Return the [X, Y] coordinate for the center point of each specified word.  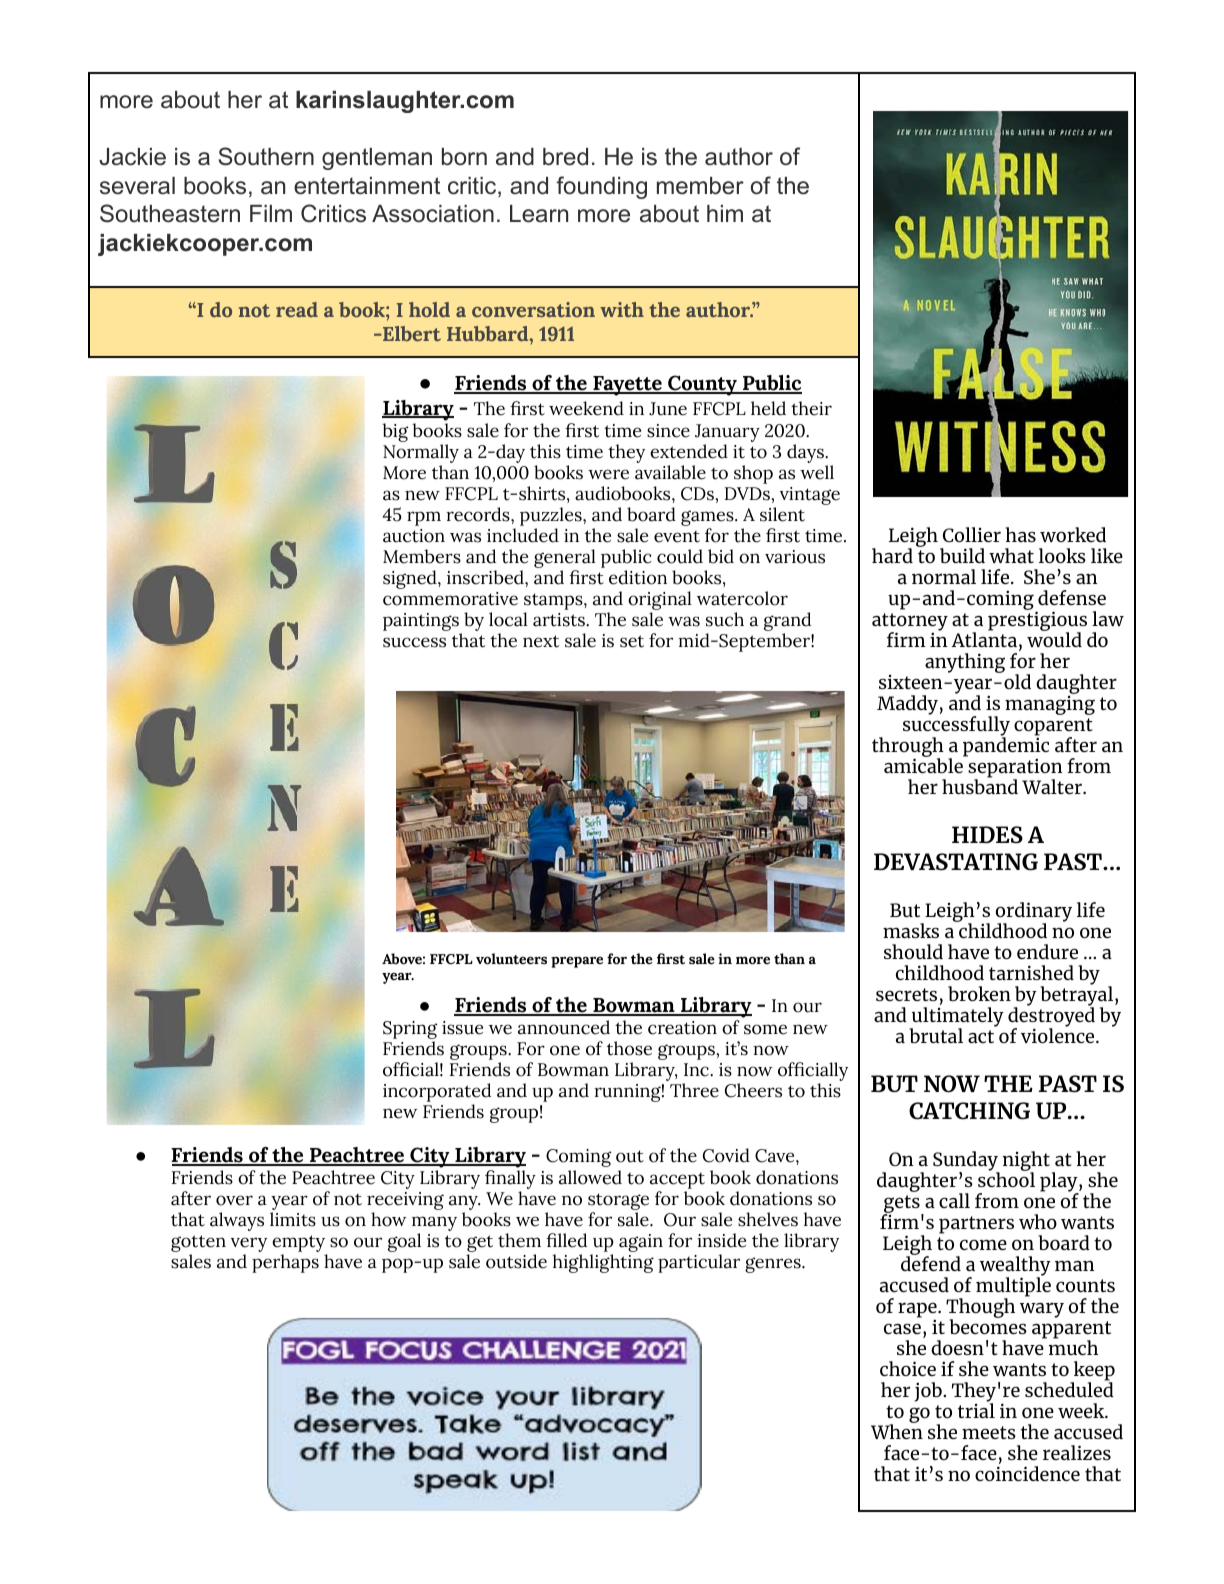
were [608, 474]
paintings [422, 623]
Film [271, 213]
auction [414, 536]
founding [601, 187]
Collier [972, 534]
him [725, 213]
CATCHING [969, 1111]
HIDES [987, 835]
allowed [590, 1177]
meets [989, 1432]
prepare [577, 962]
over [234, 1200]
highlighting [603, 1263]
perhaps [285, 1263]
